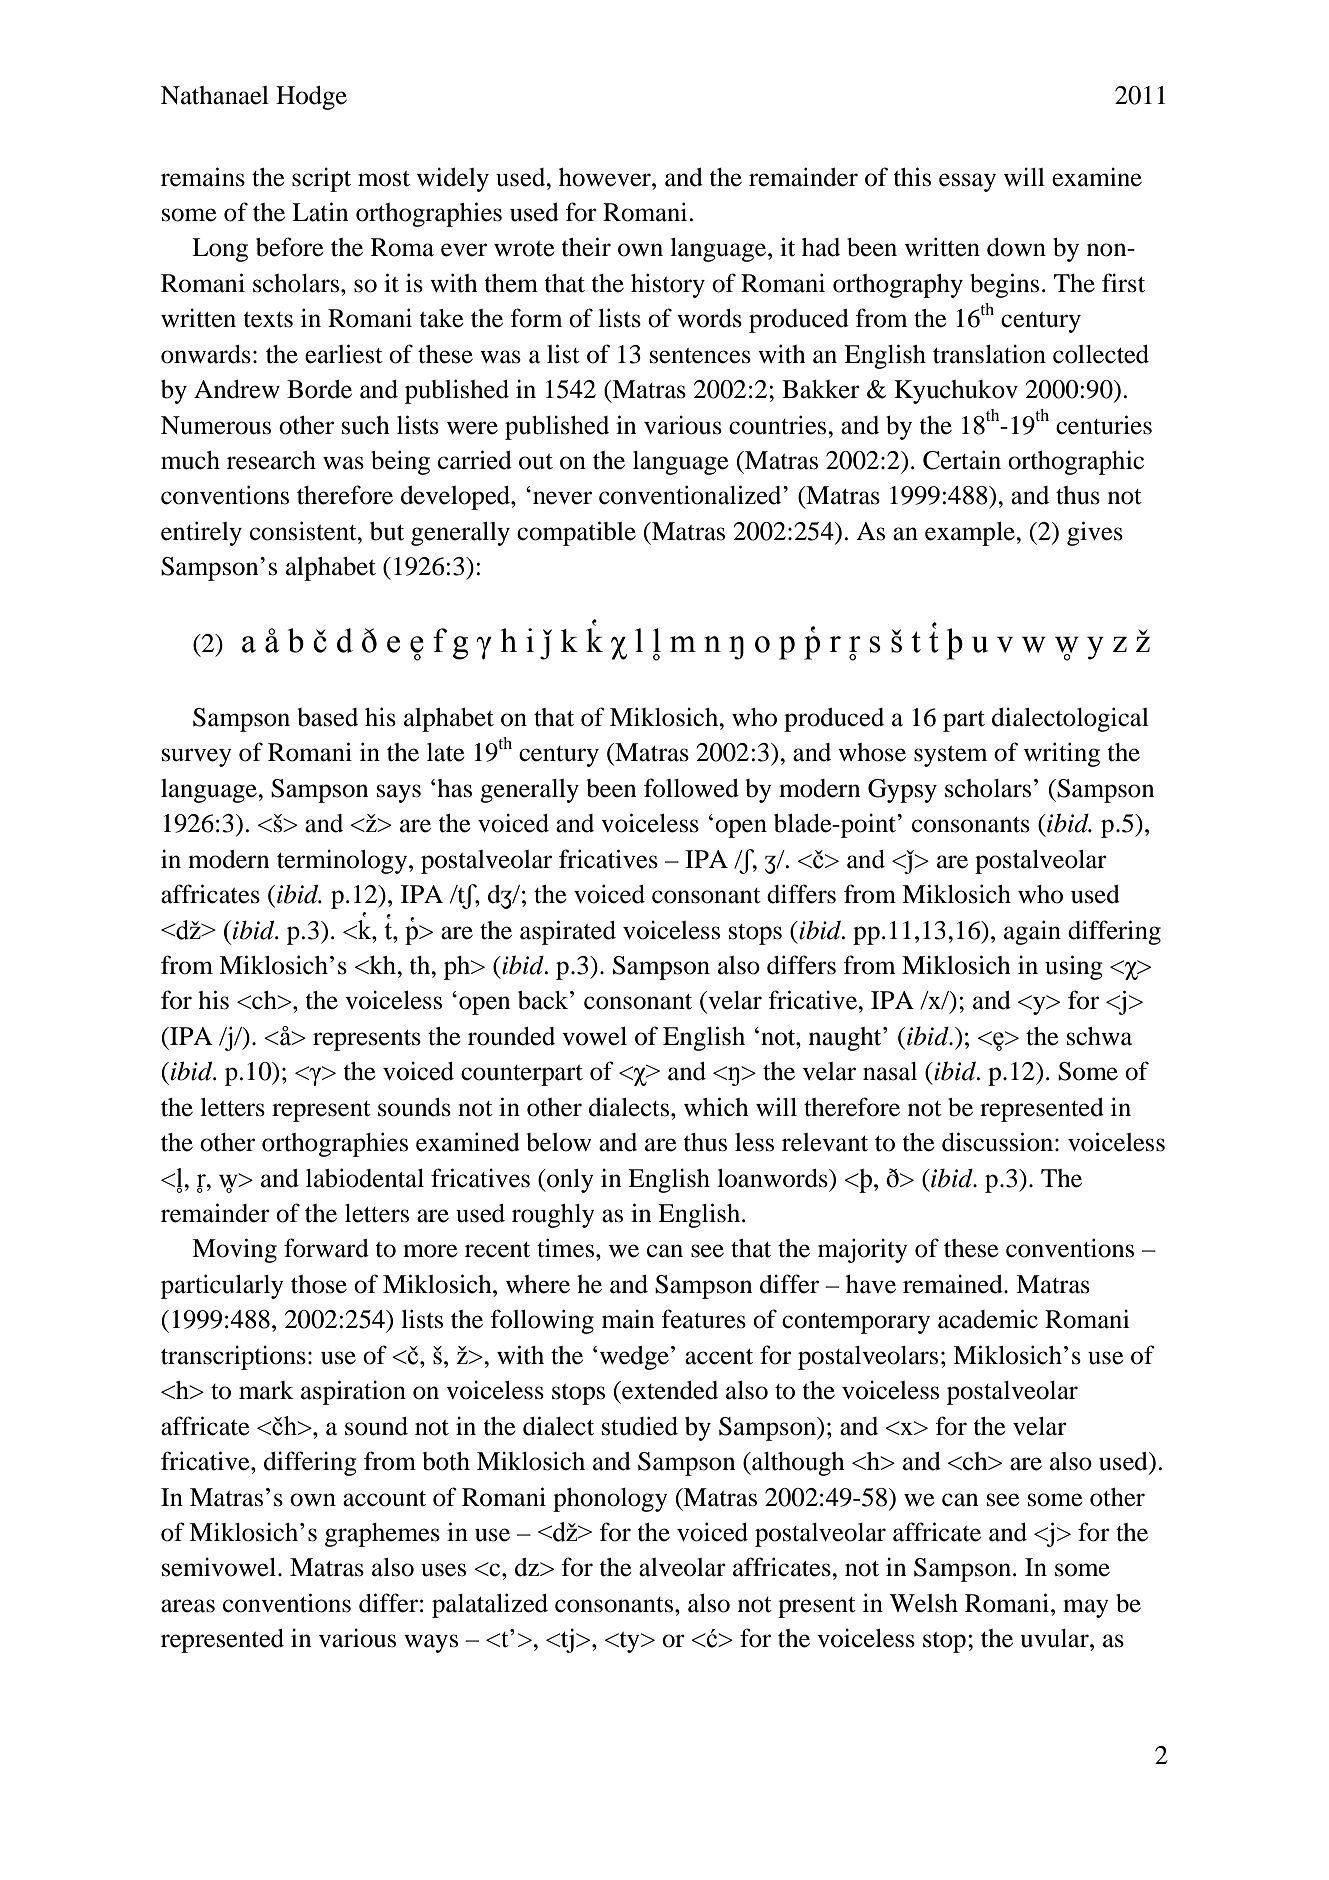  Describe the element at coordinates (691, 788) in the screenshot. I see `followed` at that location.
